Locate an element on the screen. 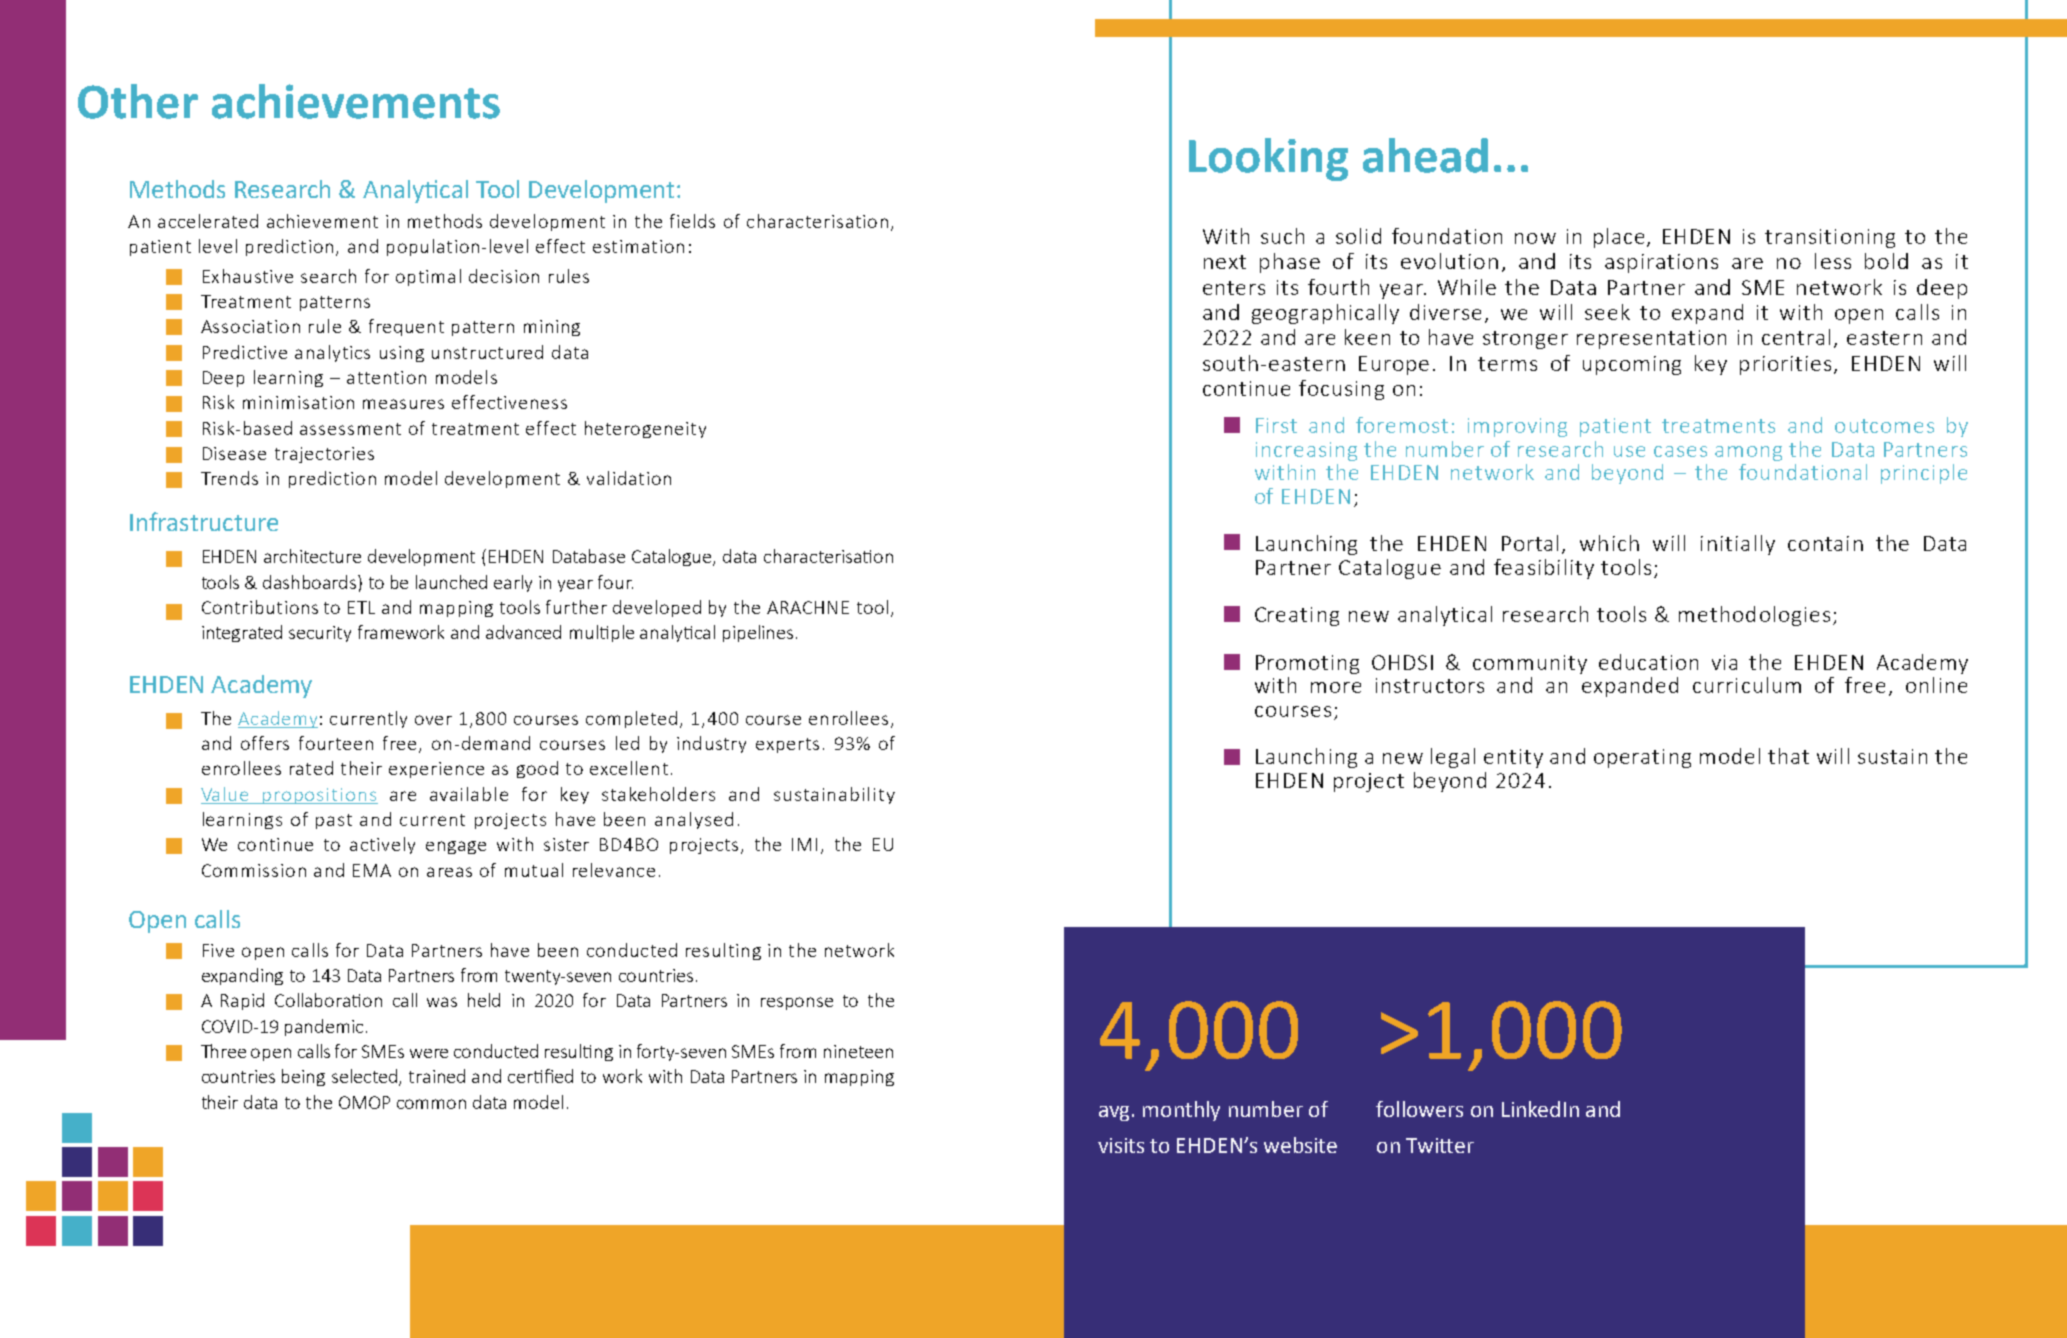 This screenshot has height=1338, width=2067. security is located at coordinates (320, 634).
